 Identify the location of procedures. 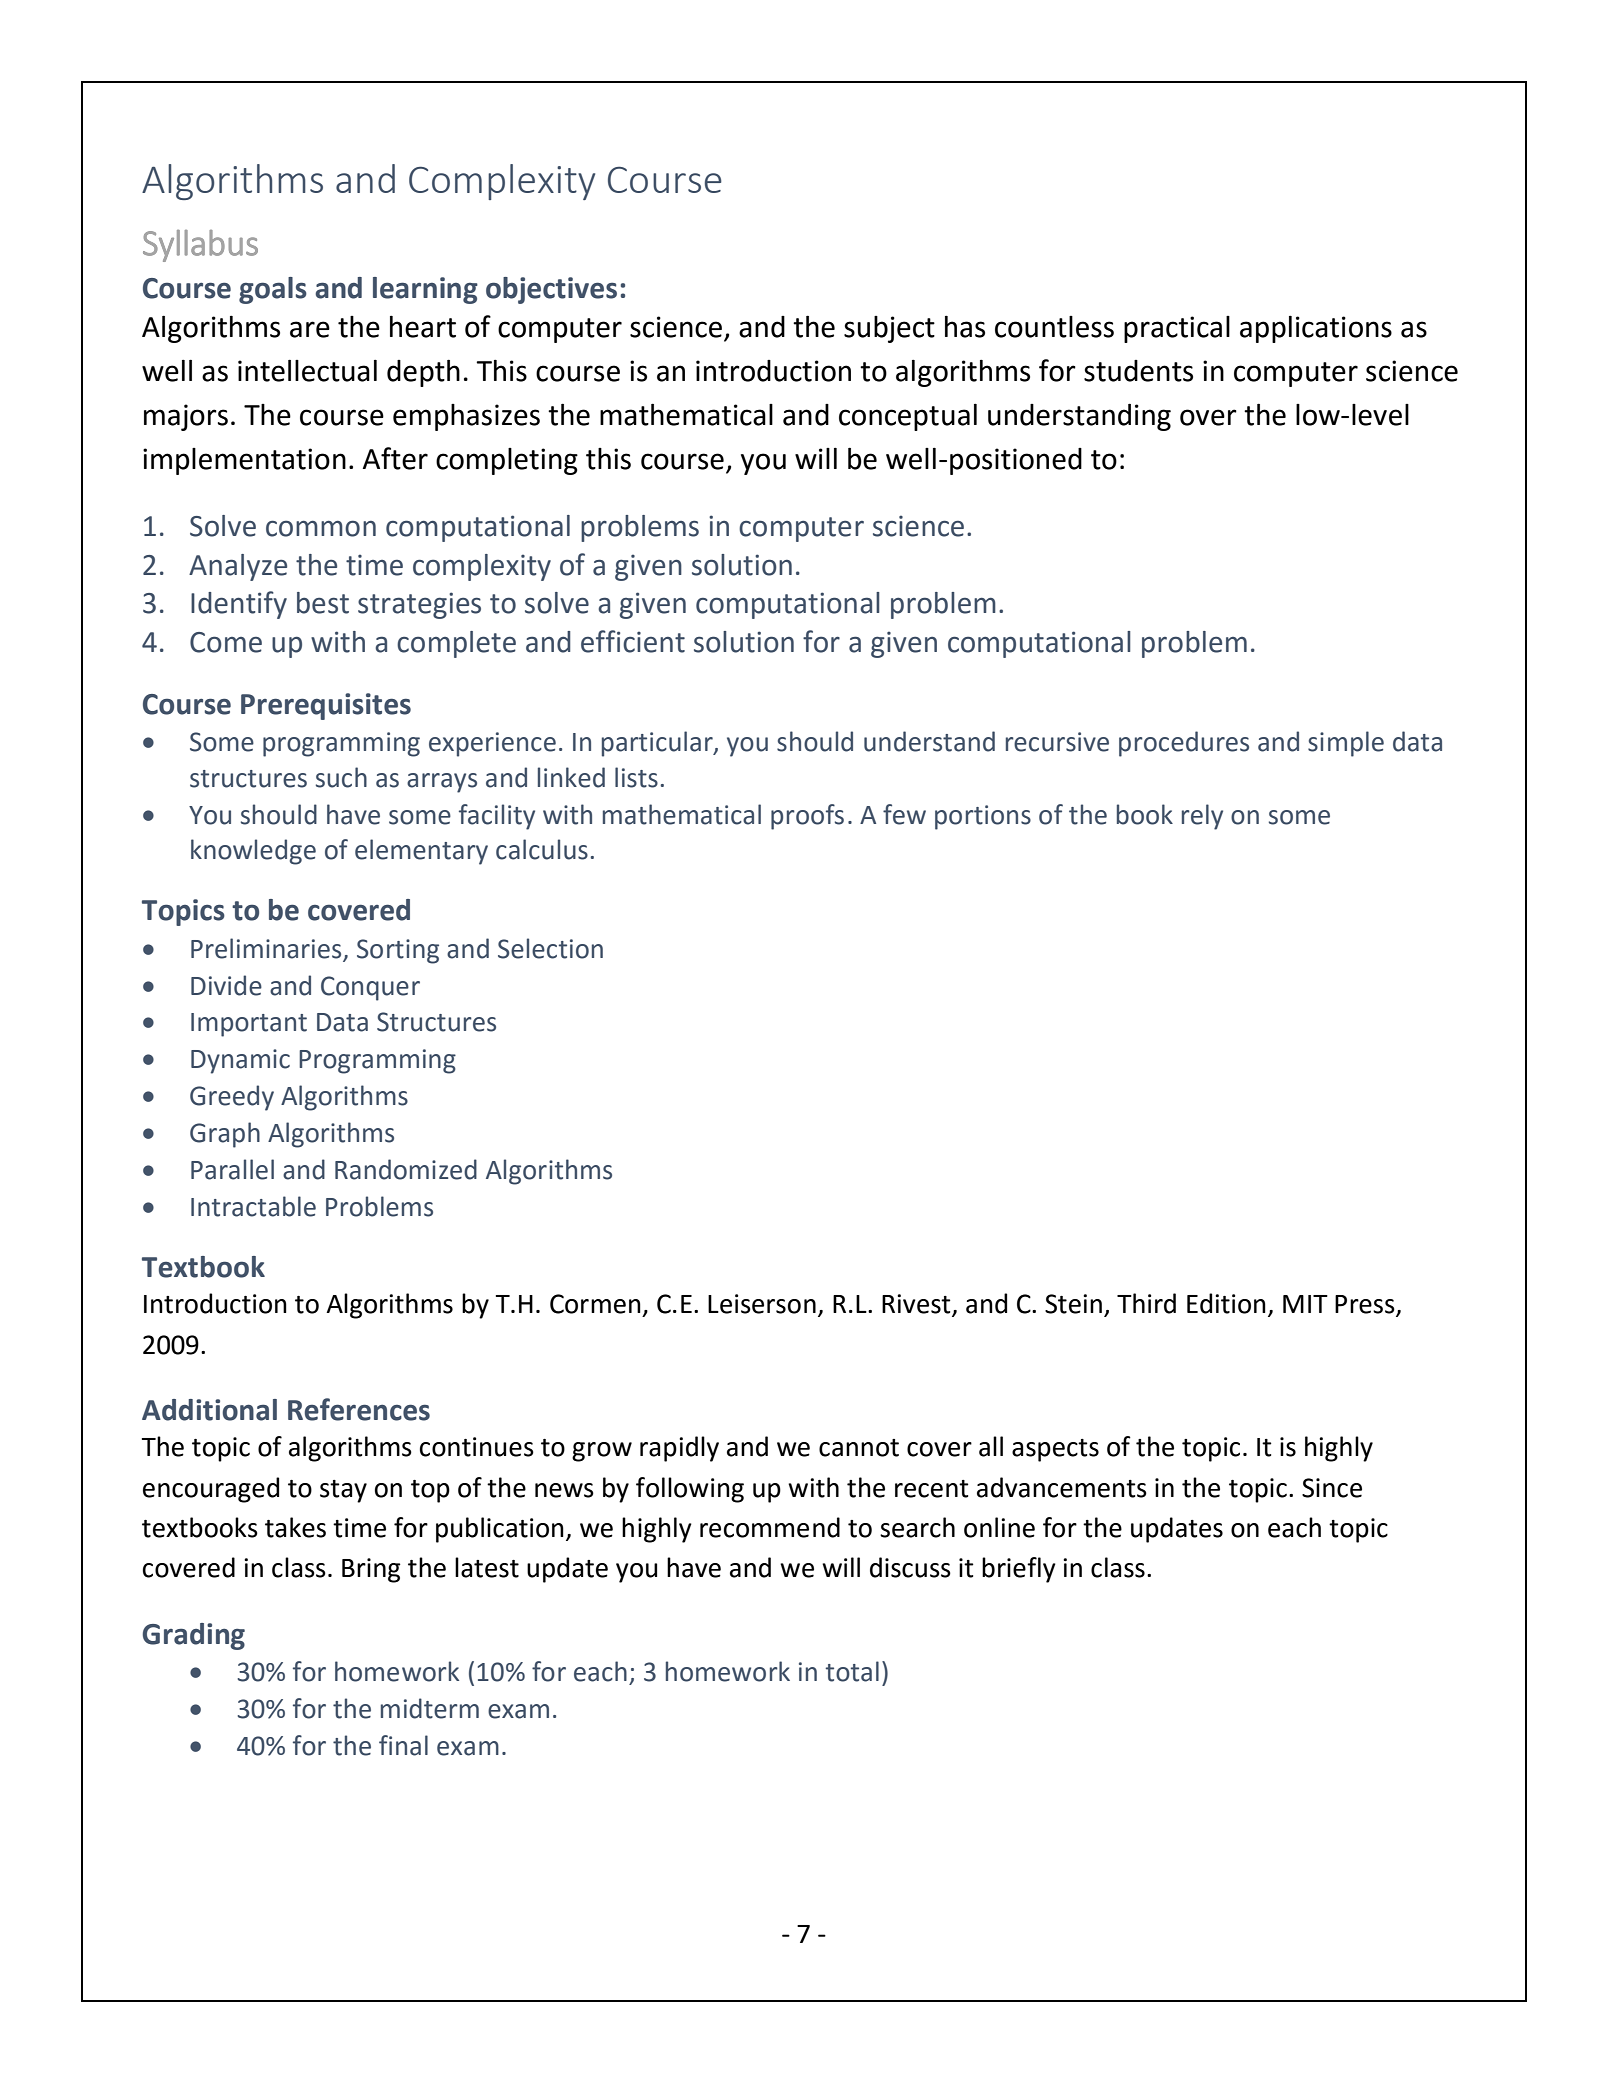
(1184, 744).
